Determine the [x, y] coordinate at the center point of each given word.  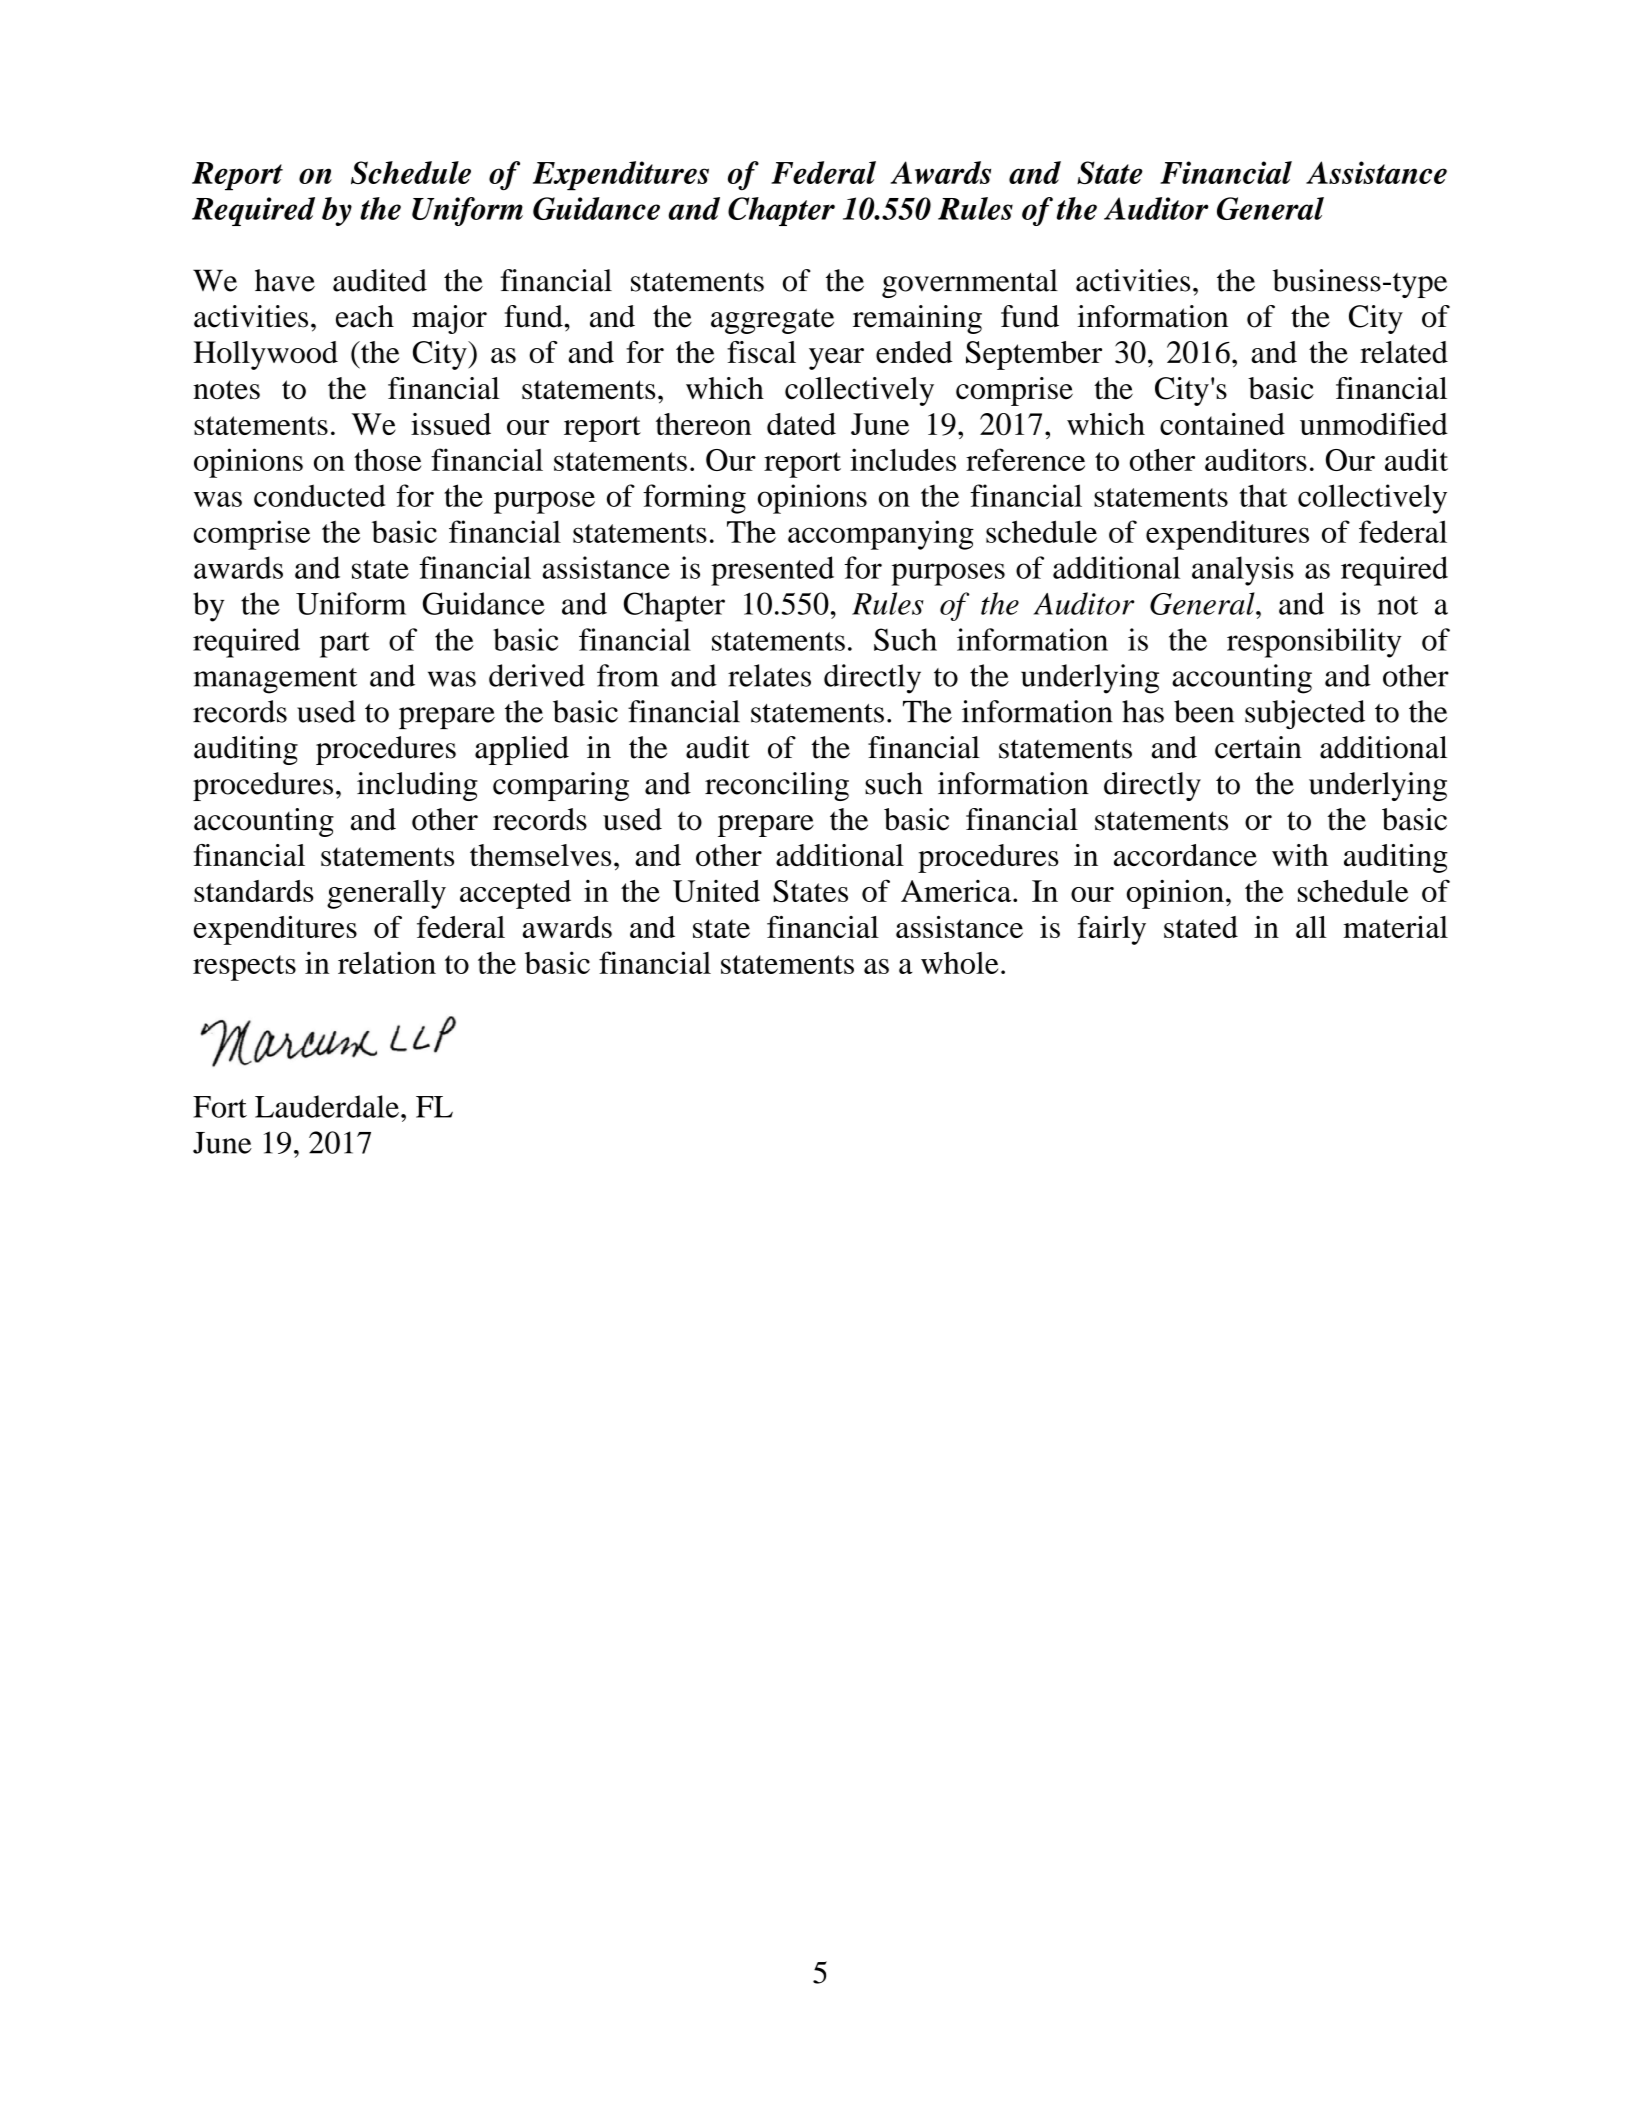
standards [253, 891]
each [365, 316]
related [1404, 352]
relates [769, 675]
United [716, 891]
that [1264, 495]
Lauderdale [327, 1106]
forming [694, 499]
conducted [319, 495]
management [275, 681]
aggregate [772, 321]
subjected [1305, 714]
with [1300, 855]
